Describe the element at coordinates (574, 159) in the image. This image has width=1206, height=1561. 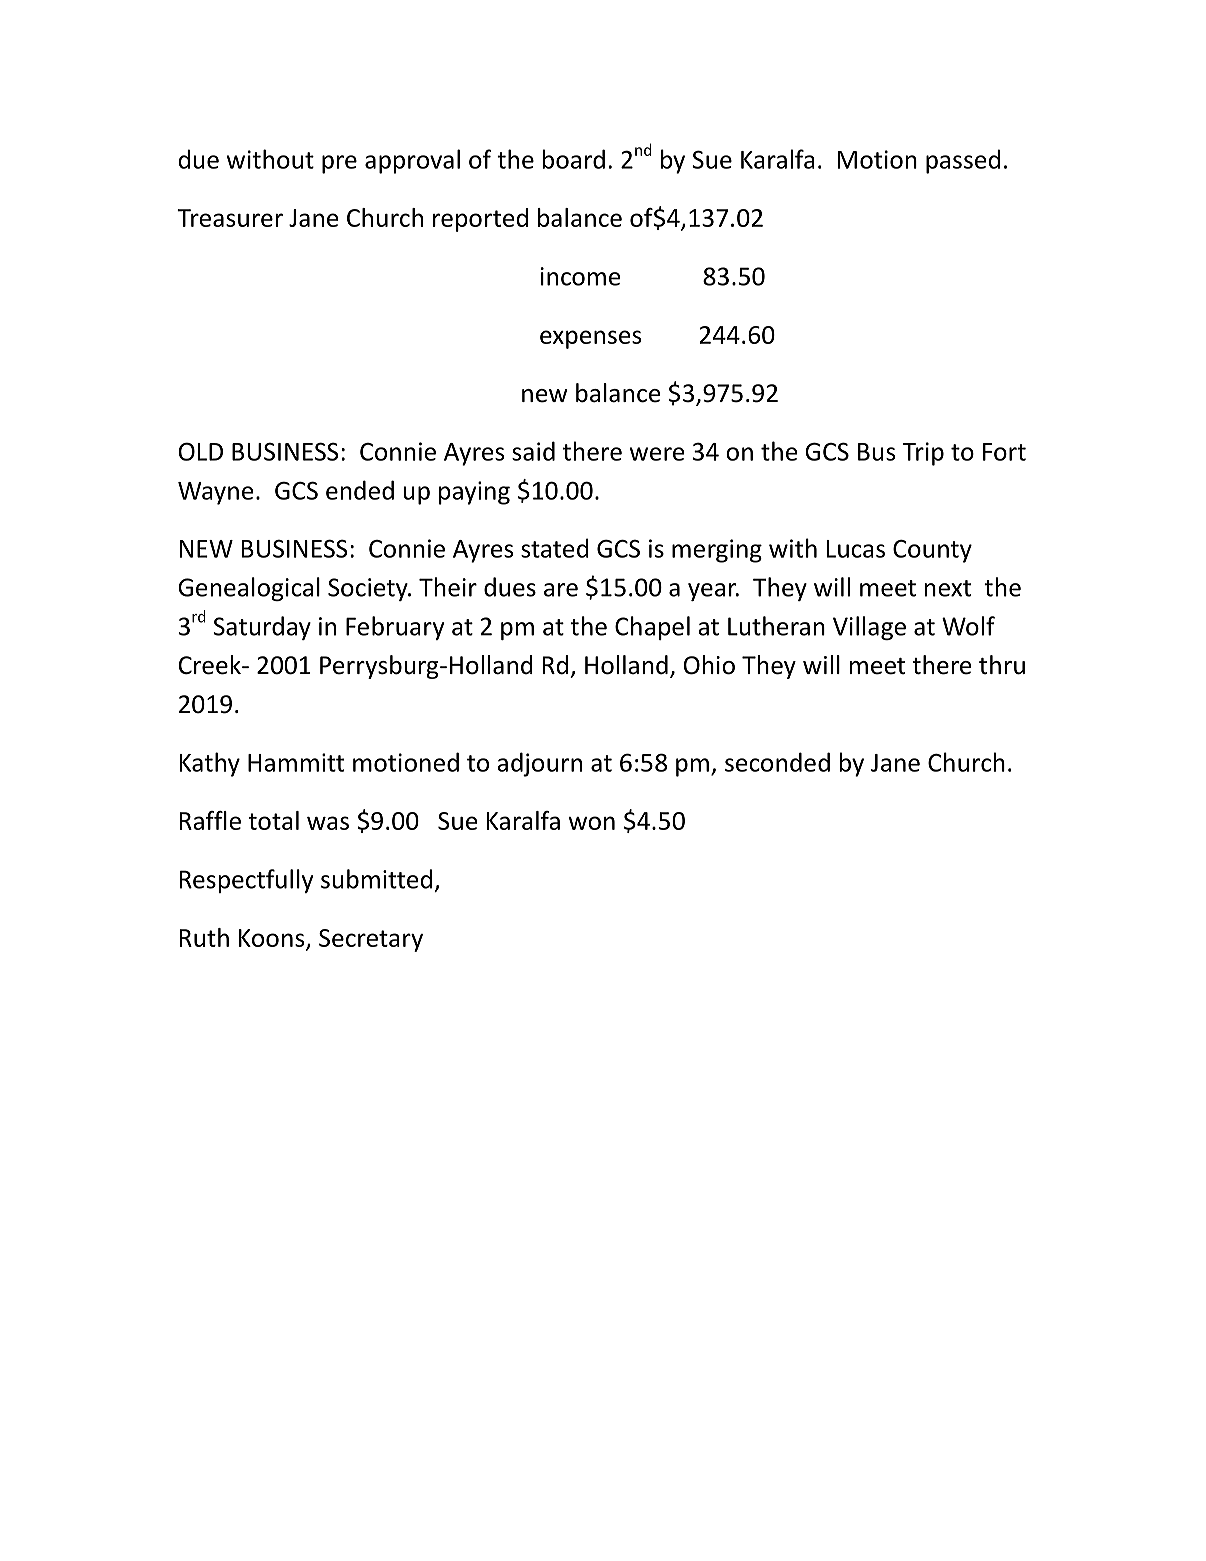
I see `board` at that location.
